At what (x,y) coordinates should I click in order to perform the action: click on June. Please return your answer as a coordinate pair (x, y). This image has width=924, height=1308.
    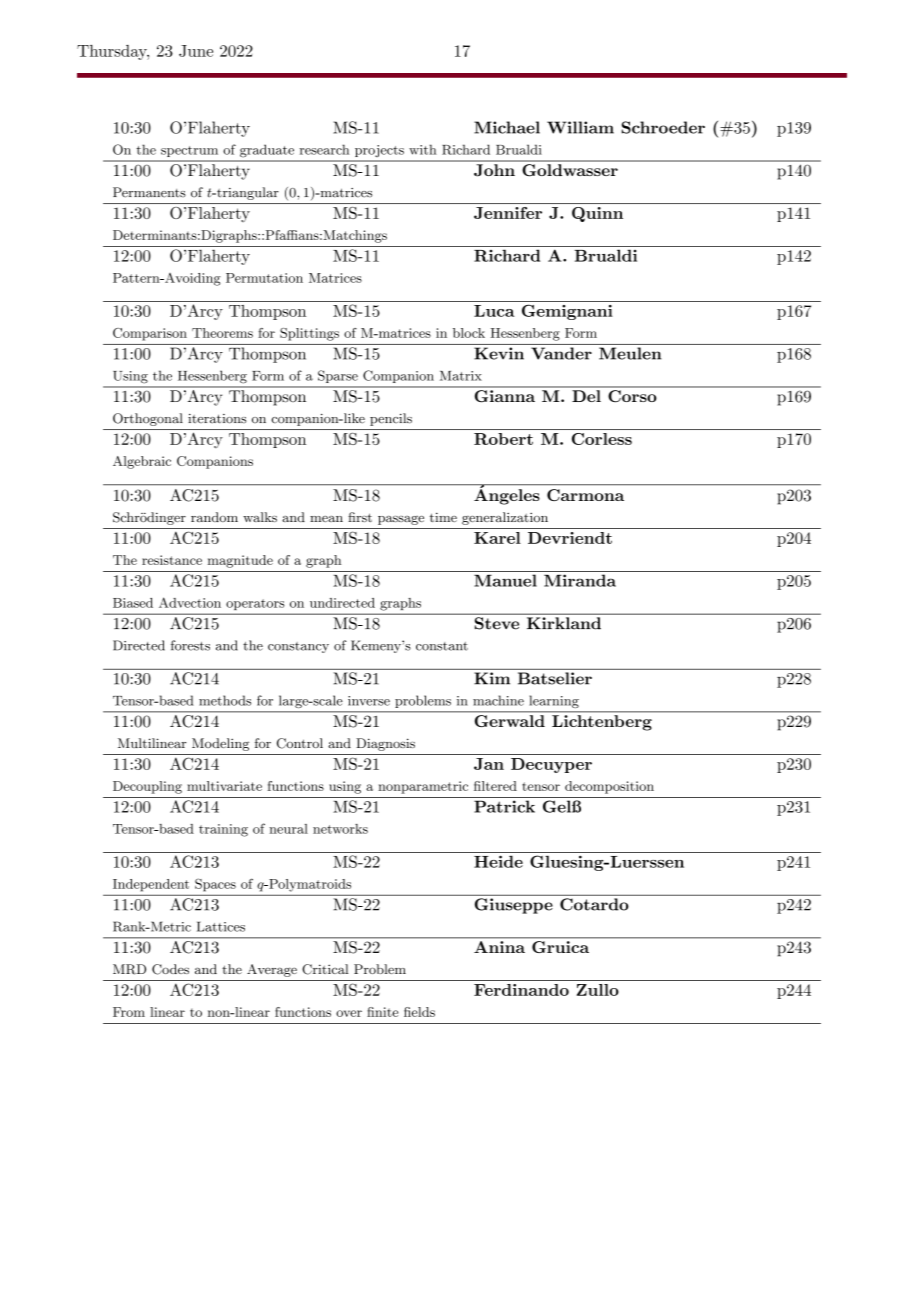
    Looking at the image, I should click on (196, 51).
